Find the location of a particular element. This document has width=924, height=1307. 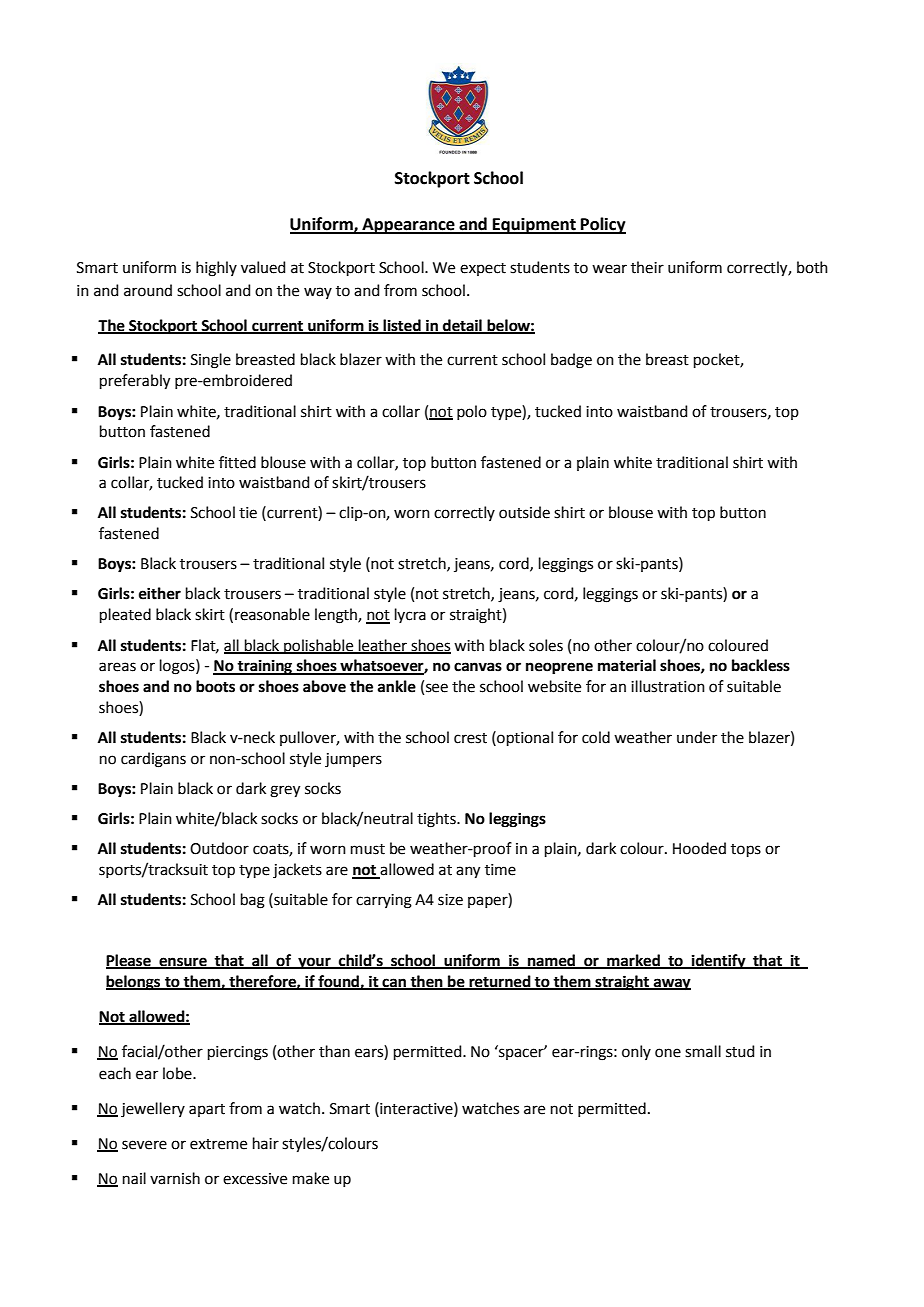

small is located at coordinates (703, 1051).
